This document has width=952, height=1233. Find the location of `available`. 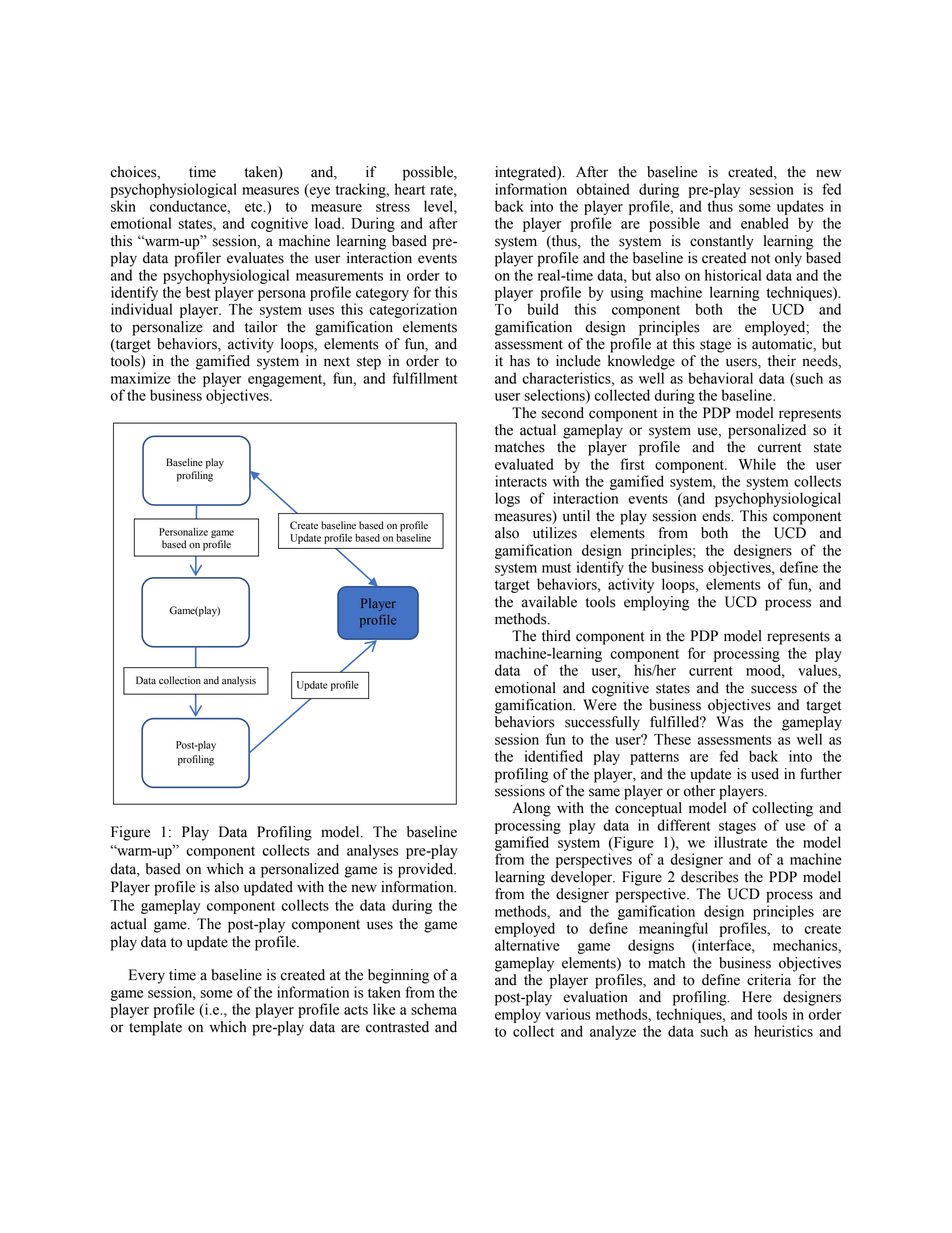

available is located at coordinates (549, 602).
